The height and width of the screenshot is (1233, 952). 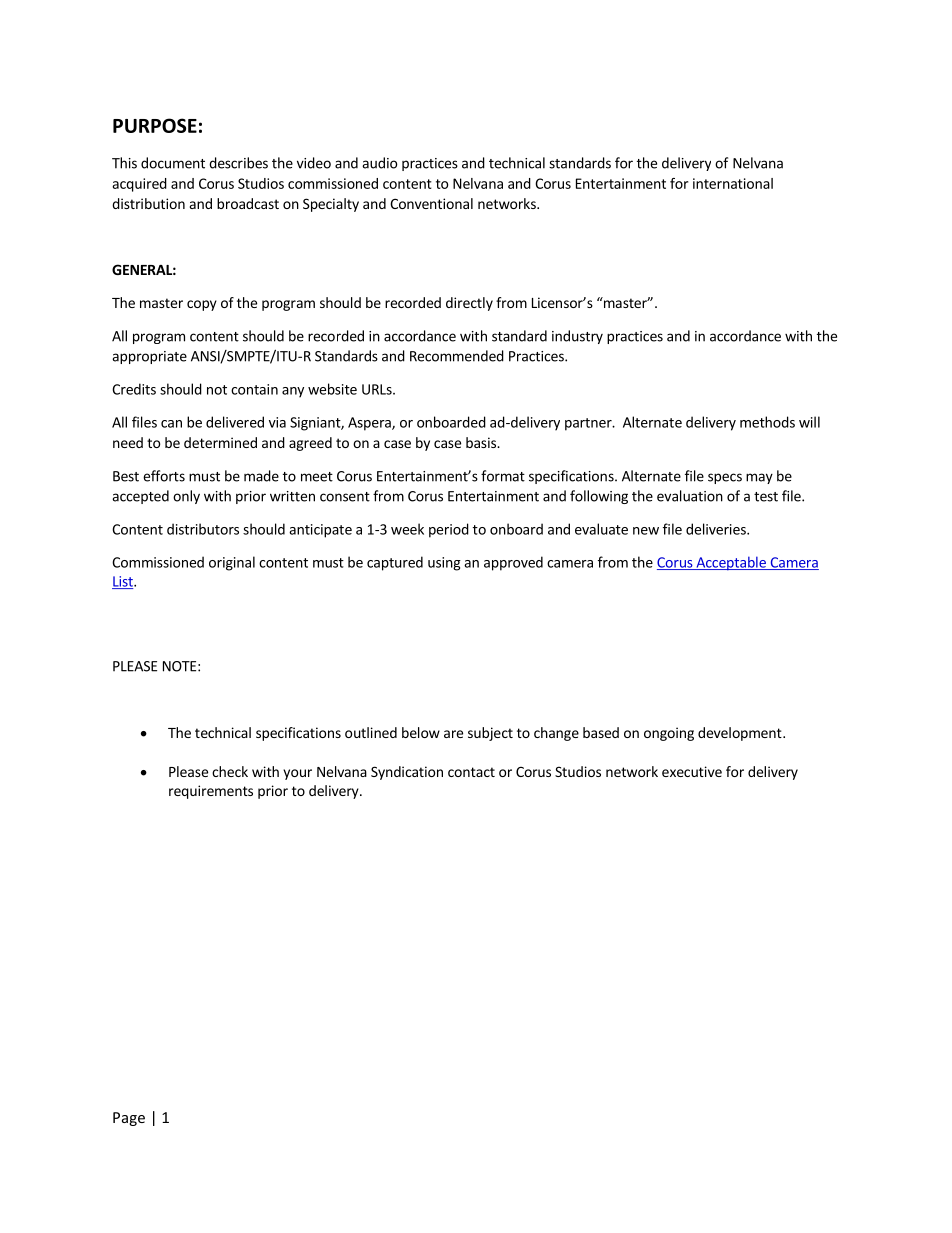 What do you see at coordinates (129, 1119) in the screenshot?
I see `Page` at bounding box center [129, 1119].
